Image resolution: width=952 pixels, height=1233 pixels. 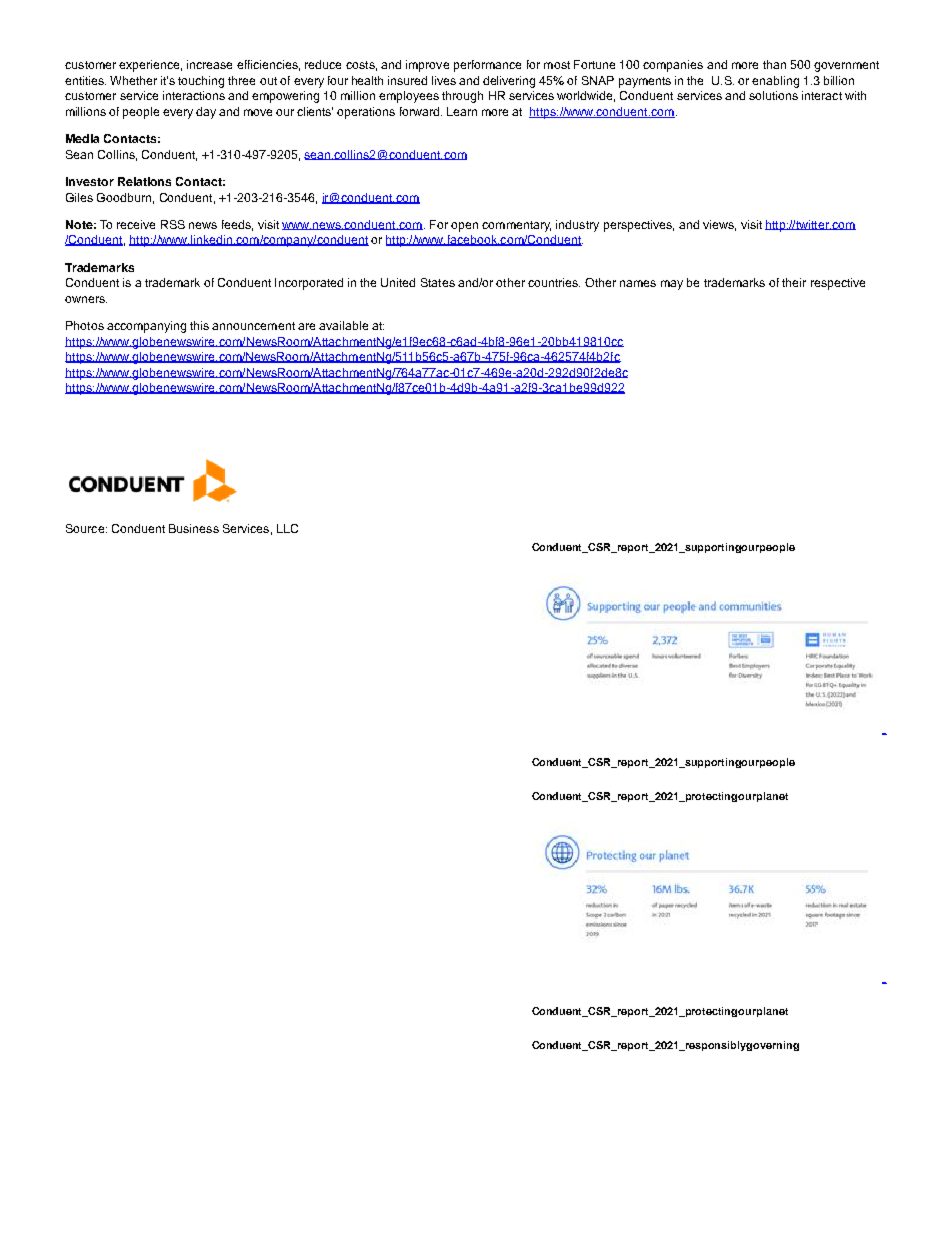 I want to click on owners, so click(x=86, y=299).
